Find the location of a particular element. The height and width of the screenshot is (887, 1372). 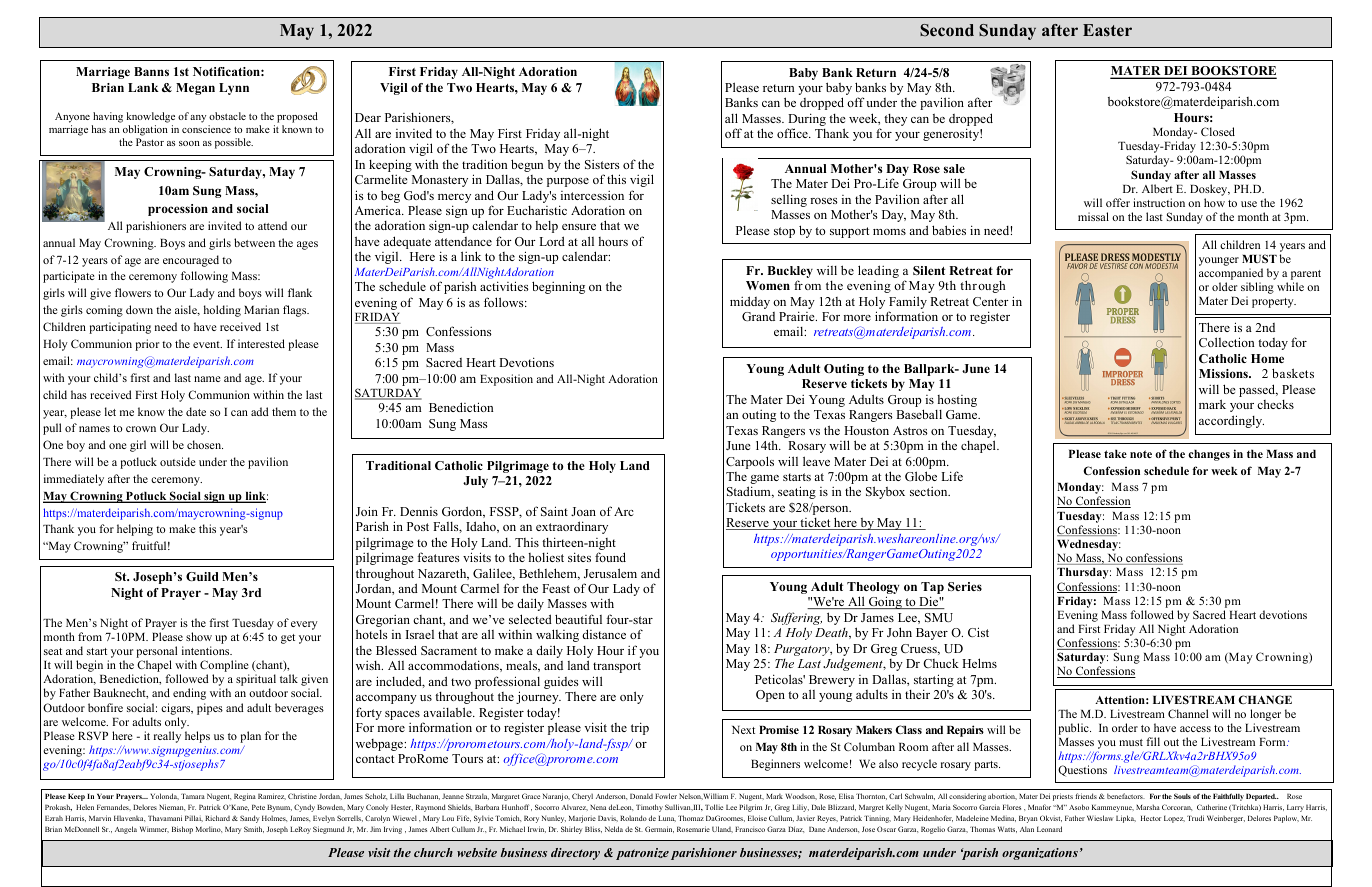

chosen is located at coordinates (205, 444).
